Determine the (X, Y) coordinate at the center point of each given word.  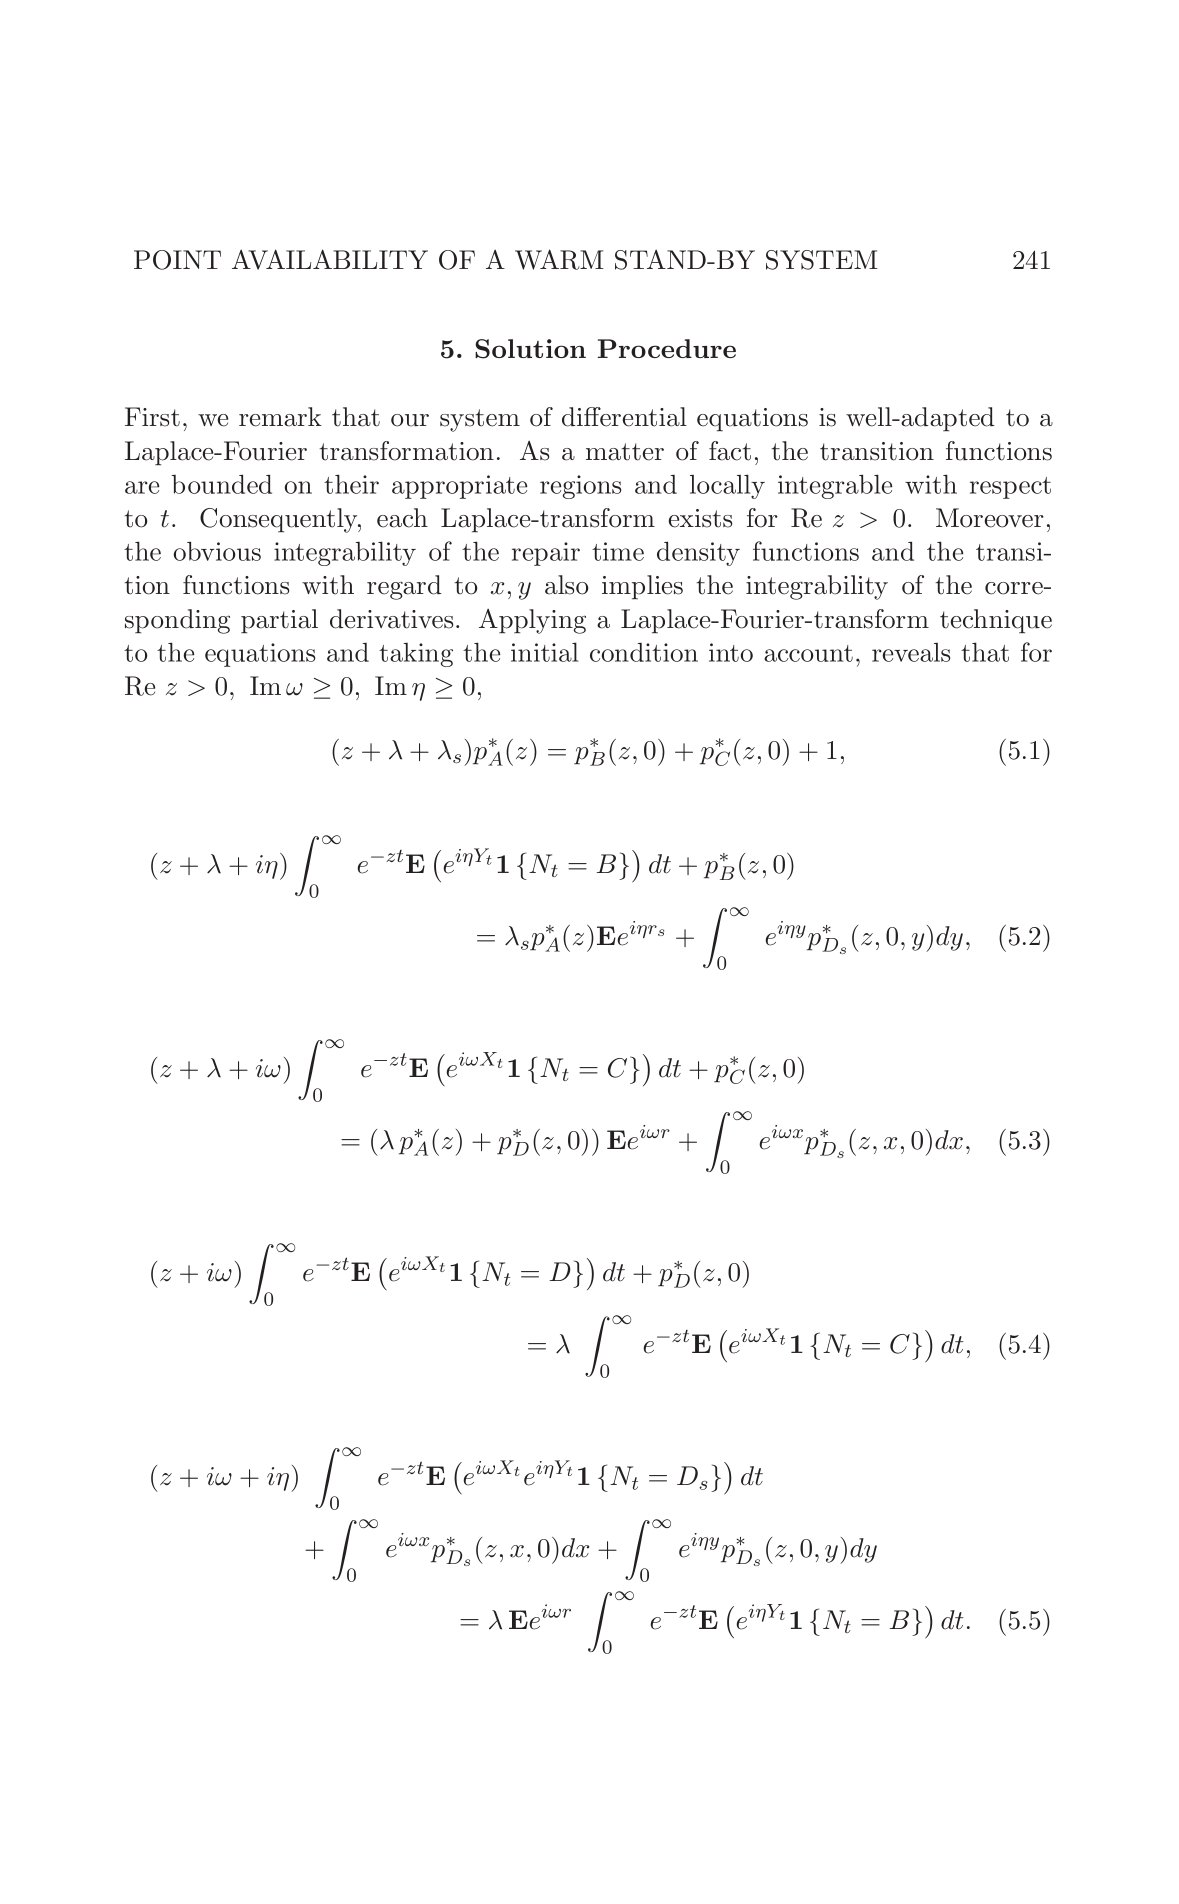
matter (625, 452)
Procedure (667, 348)
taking (416, 655)
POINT (177, 260)
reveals (911, 652)
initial (544, 652)
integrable (835, 486)
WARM (559, 259)
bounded (222, 484)
